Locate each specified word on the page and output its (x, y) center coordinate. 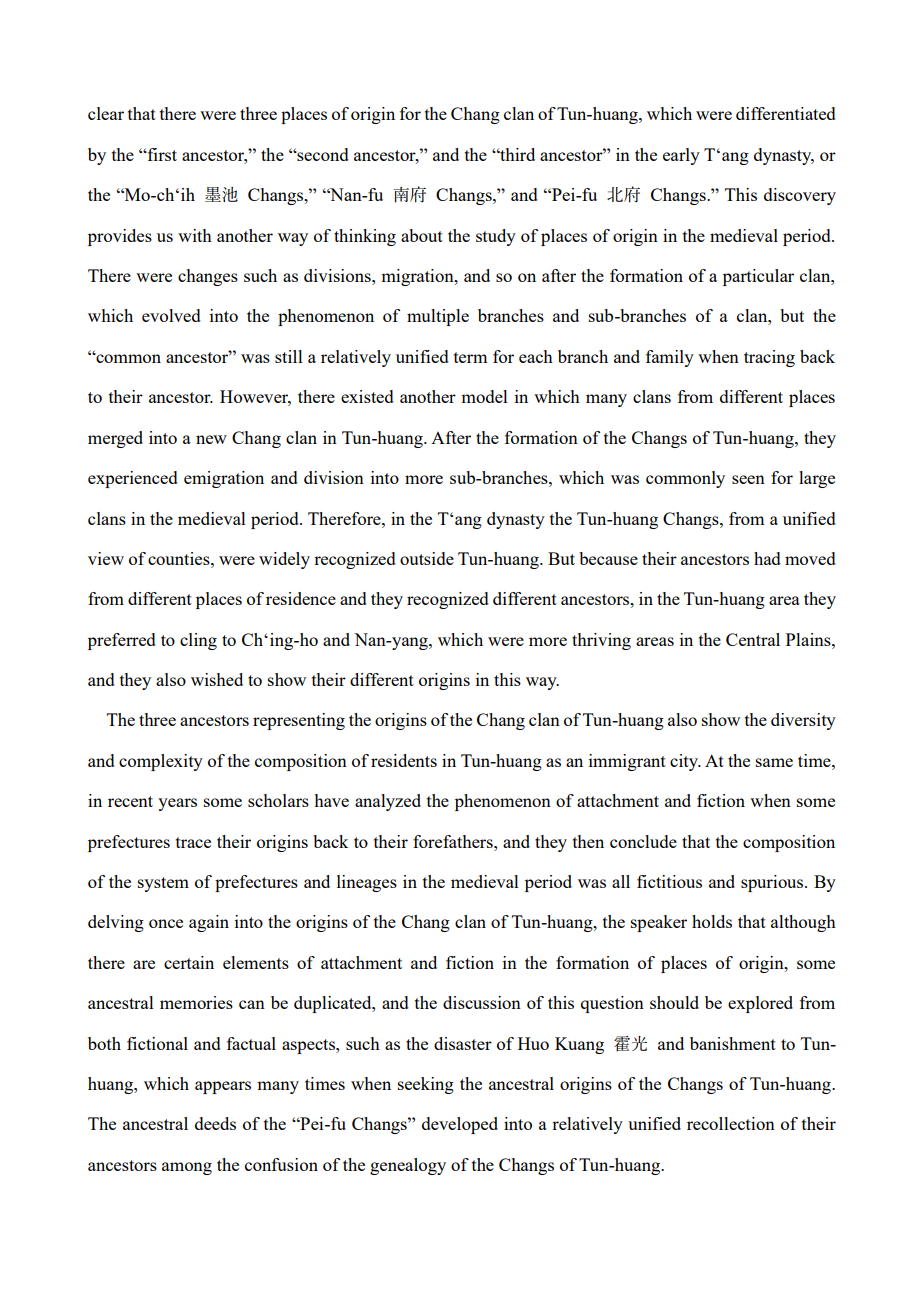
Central (753, 639)
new (211, 439)
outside (427, 558)
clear (106, 113)
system (163, 884)
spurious (773, 883)
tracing (769, 358)
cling (198, 641)
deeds (215, 1123)
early (681, 156)
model (484, 396)
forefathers (454, 841)
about (422, 235)
